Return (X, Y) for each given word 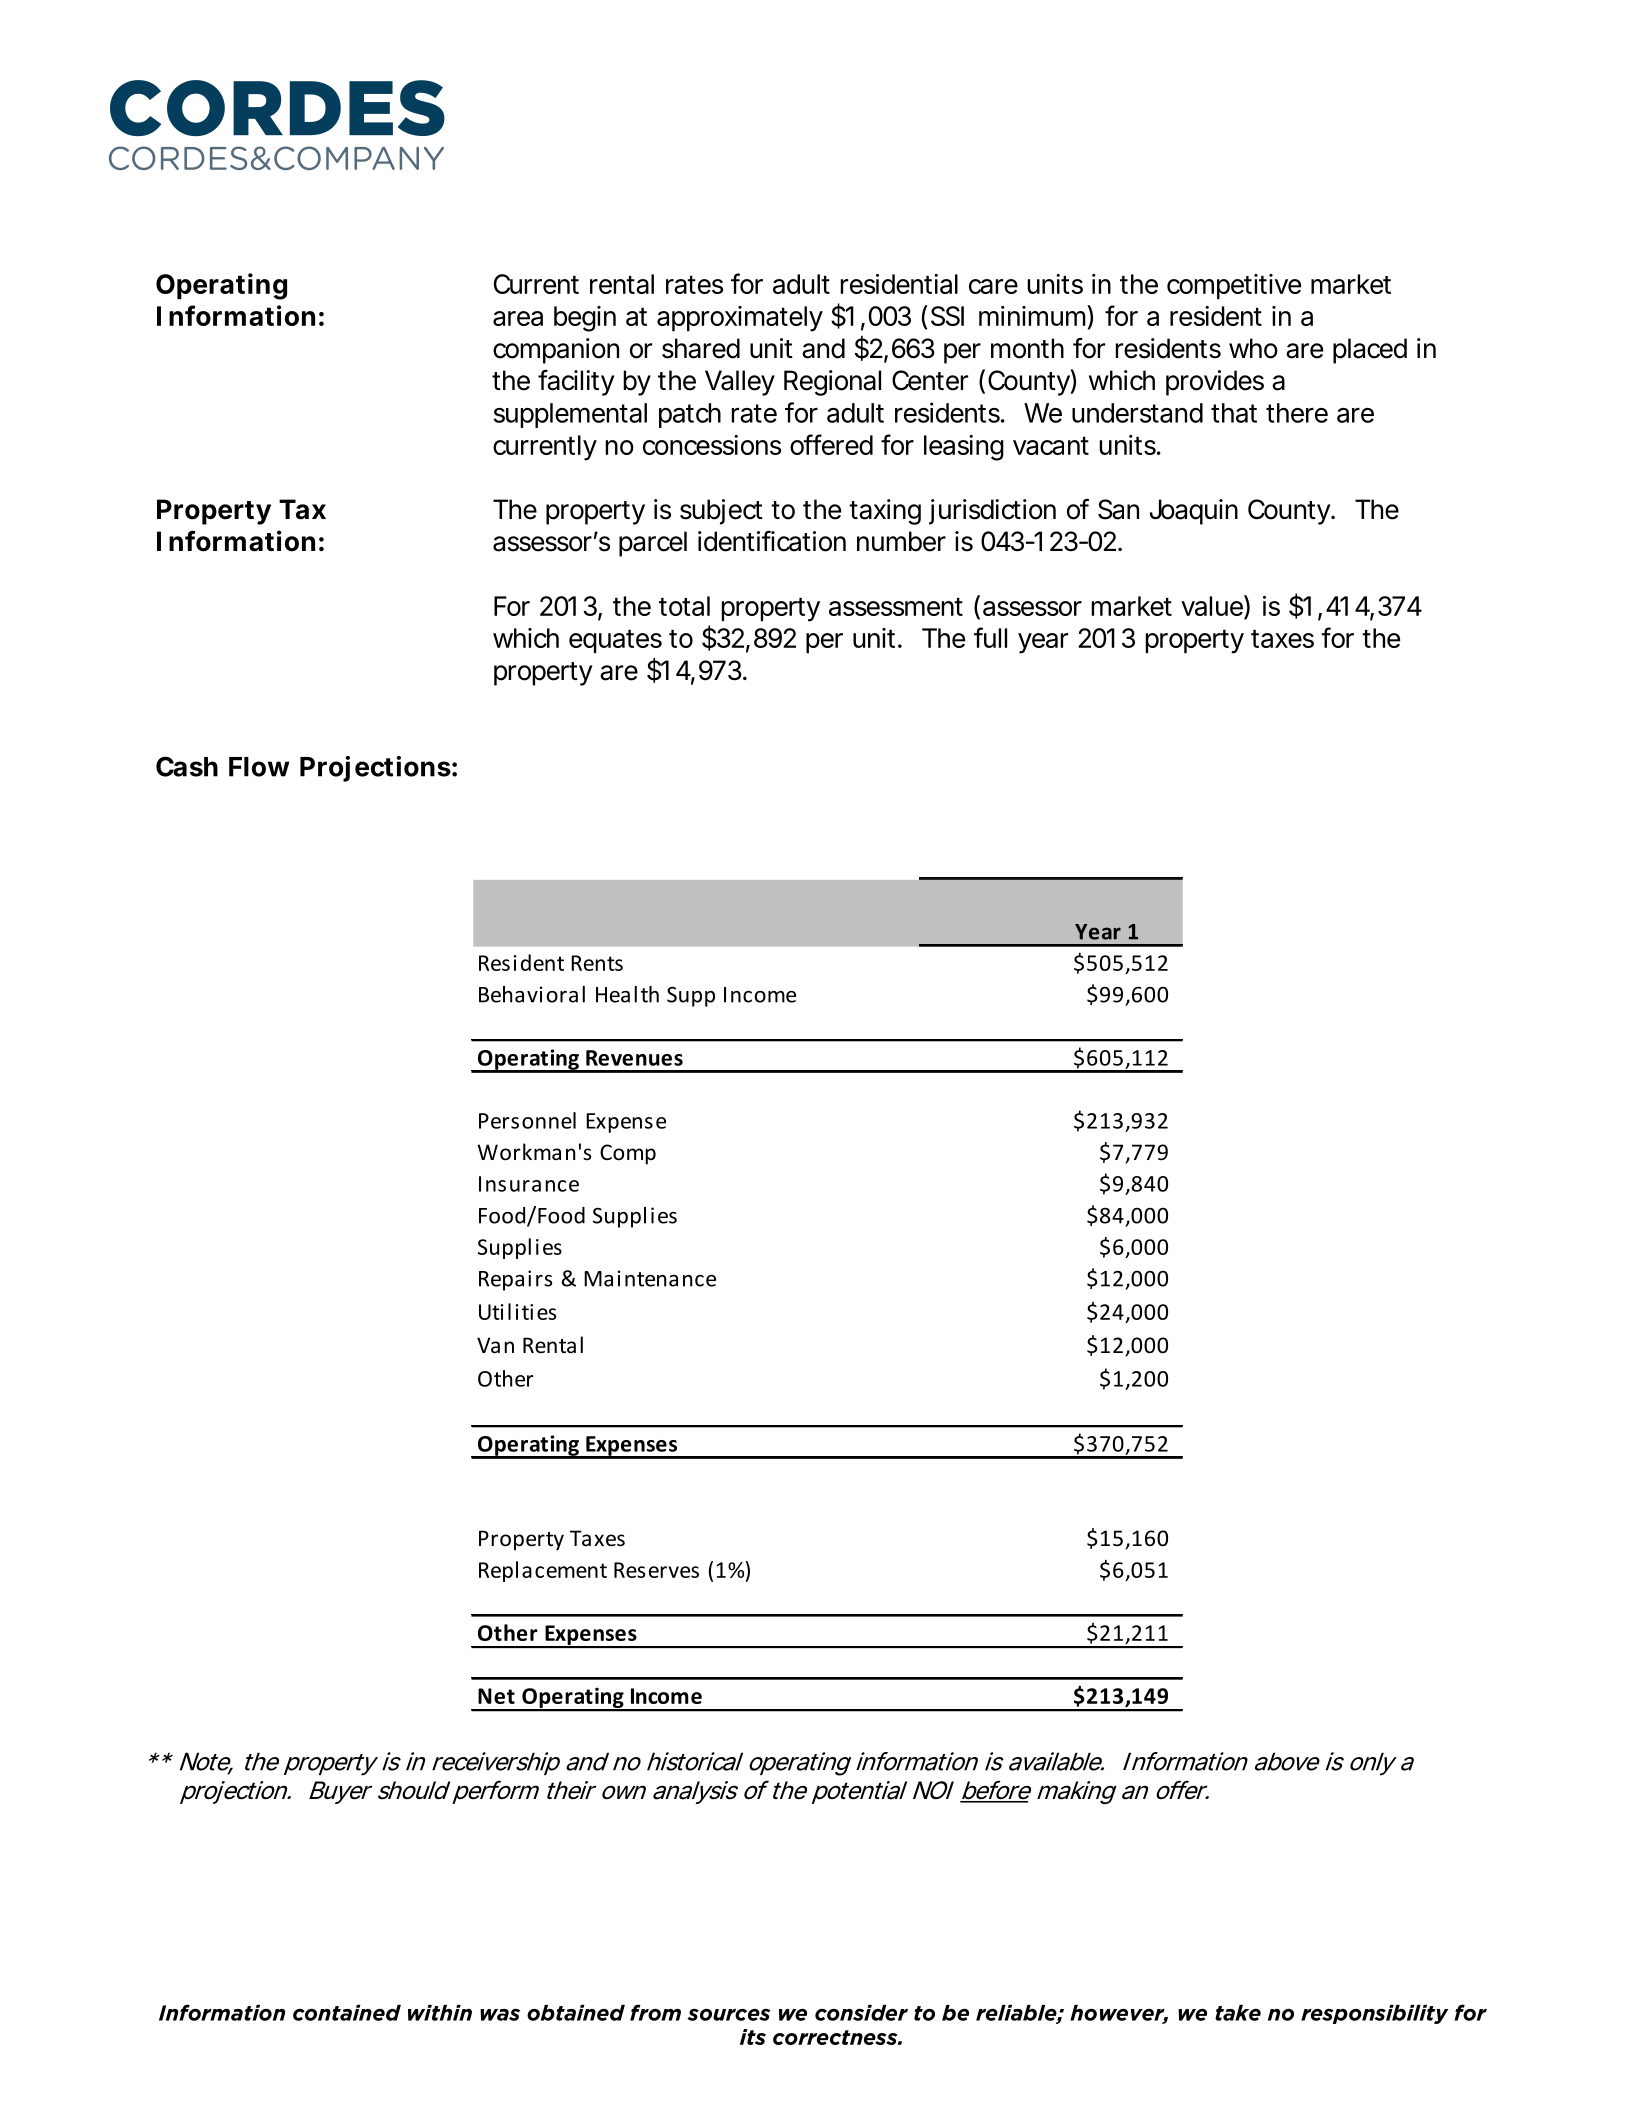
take (1238, 2013)
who (1253, 348)
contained (347, 2013)
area (518, 318)
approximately (740, 319)
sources (729, 2015)
